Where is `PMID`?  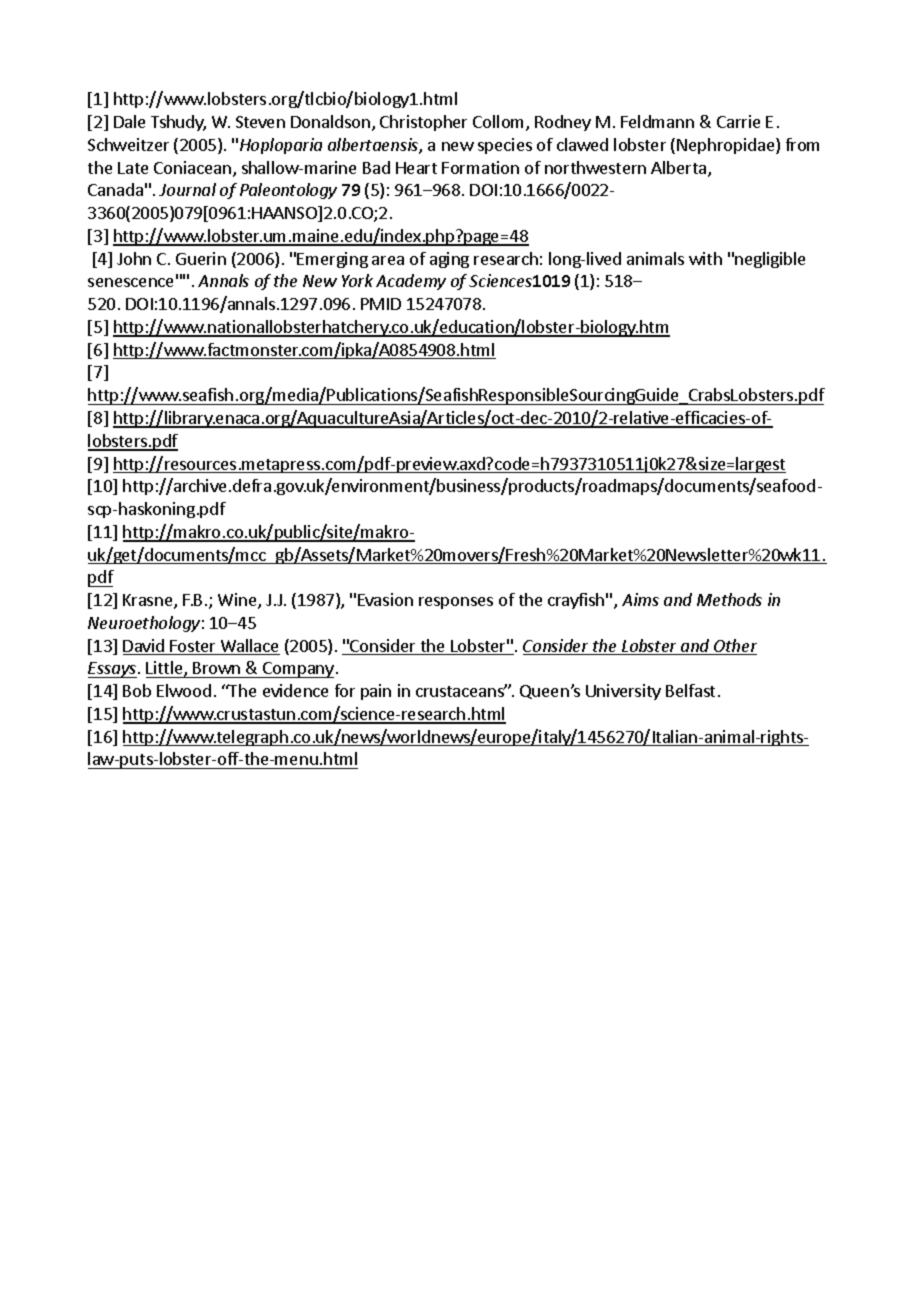 PMID is located at coordinates (381, 304).
